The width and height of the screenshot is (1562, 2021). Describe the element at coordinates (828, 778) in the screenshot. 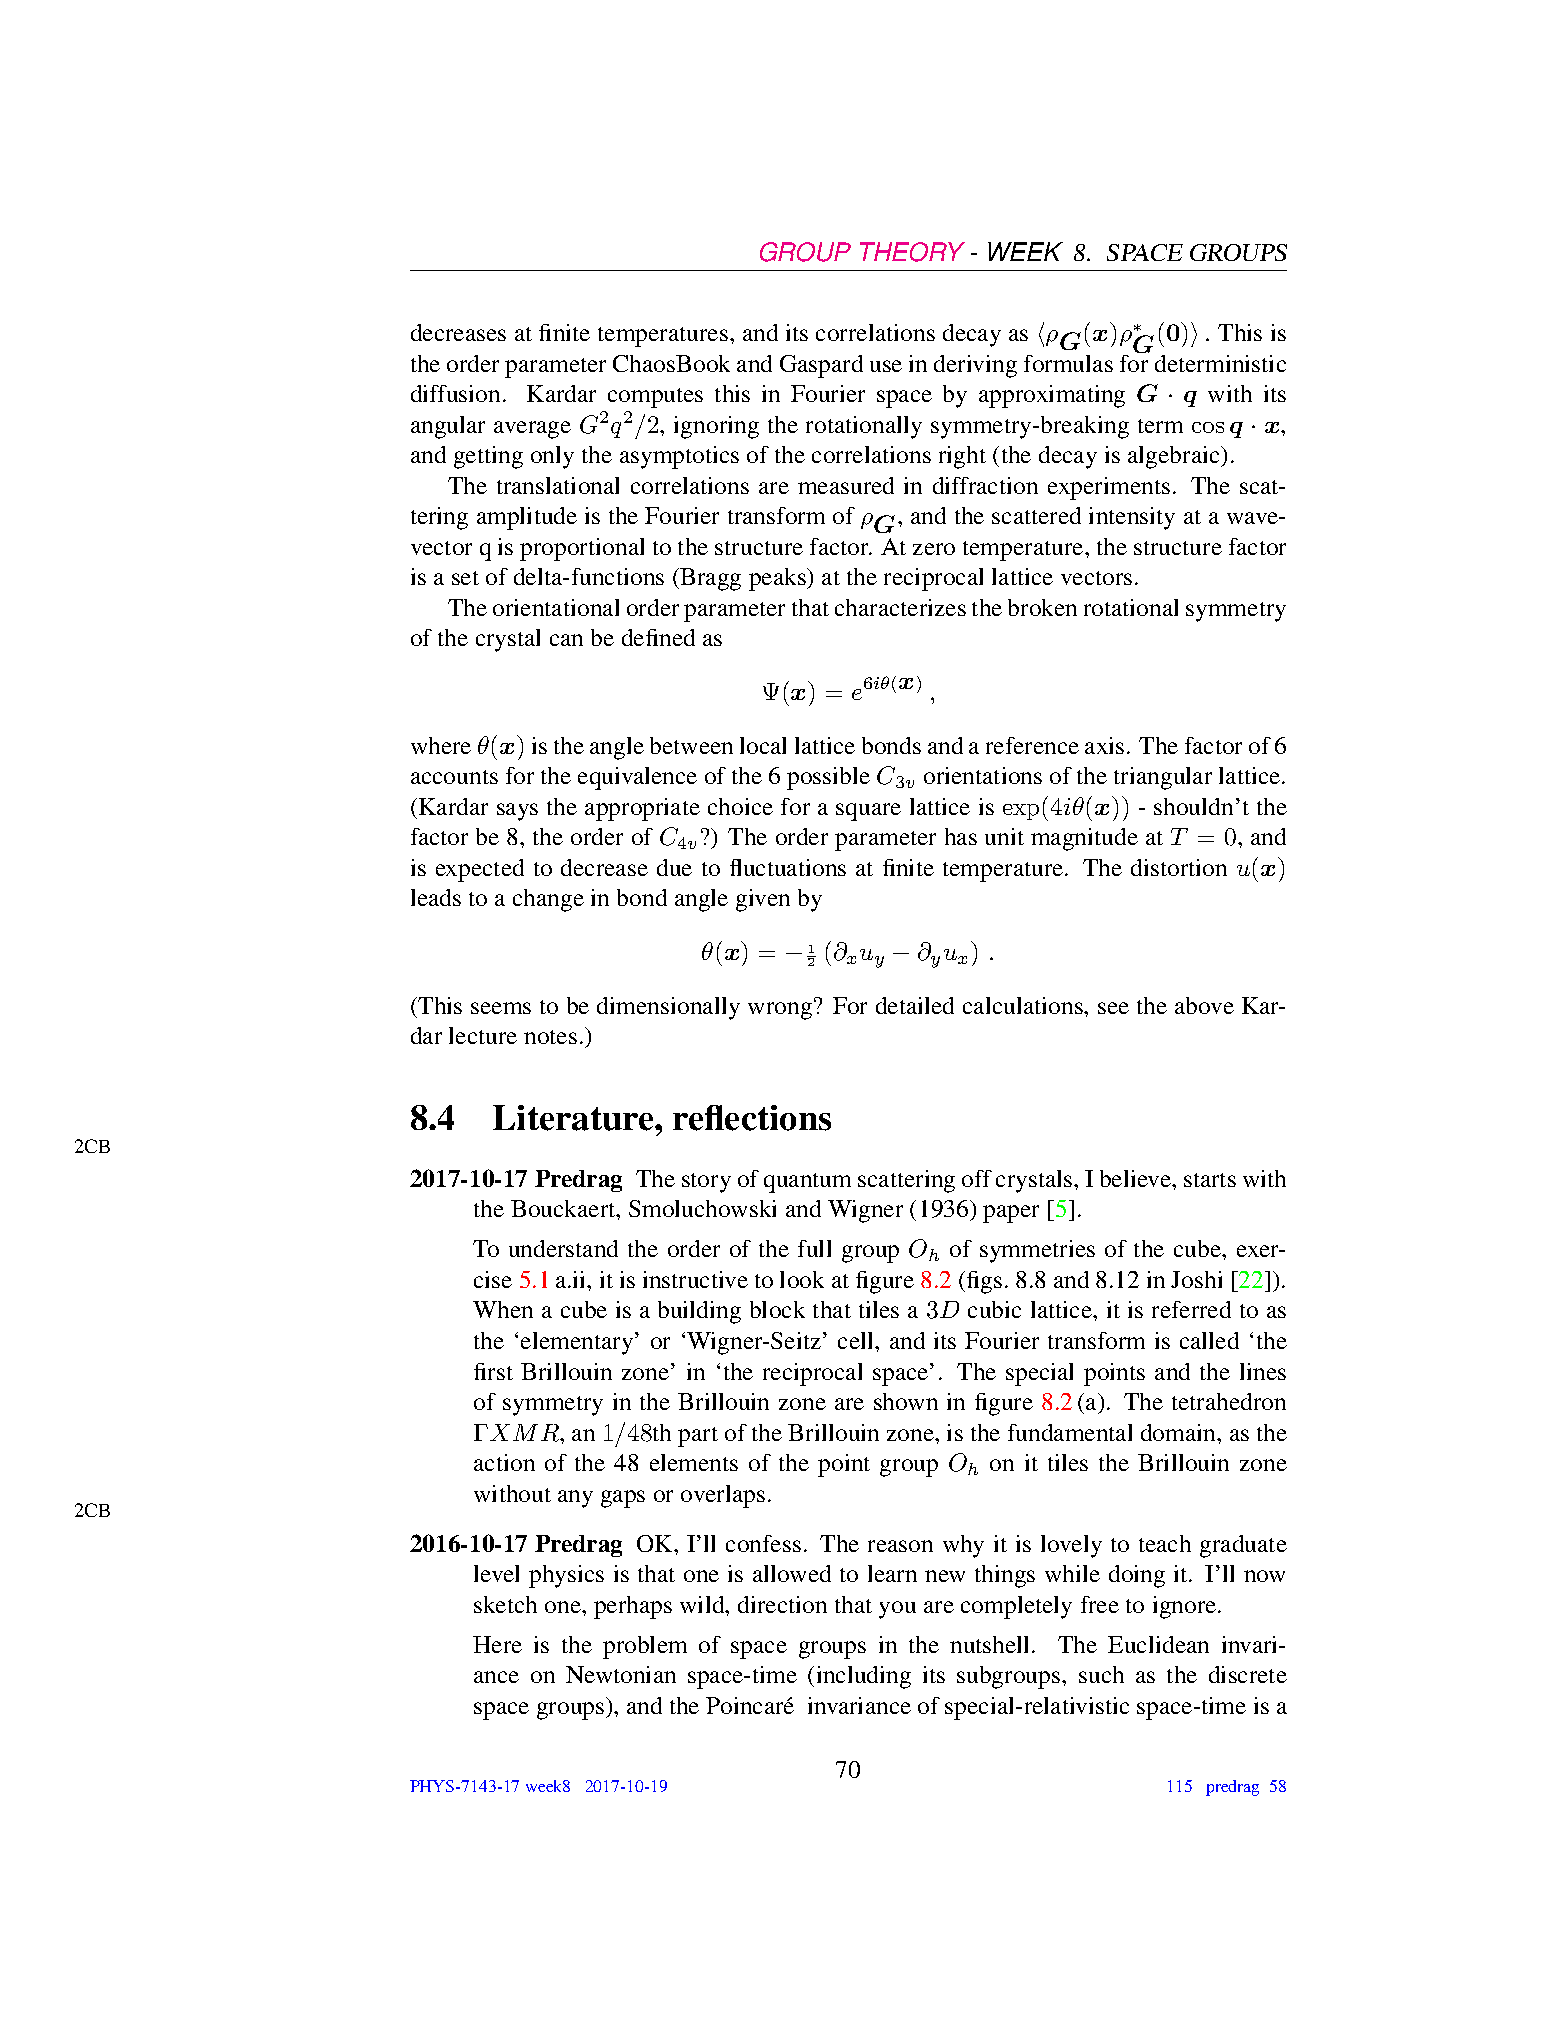

I see `possible` at that location.
